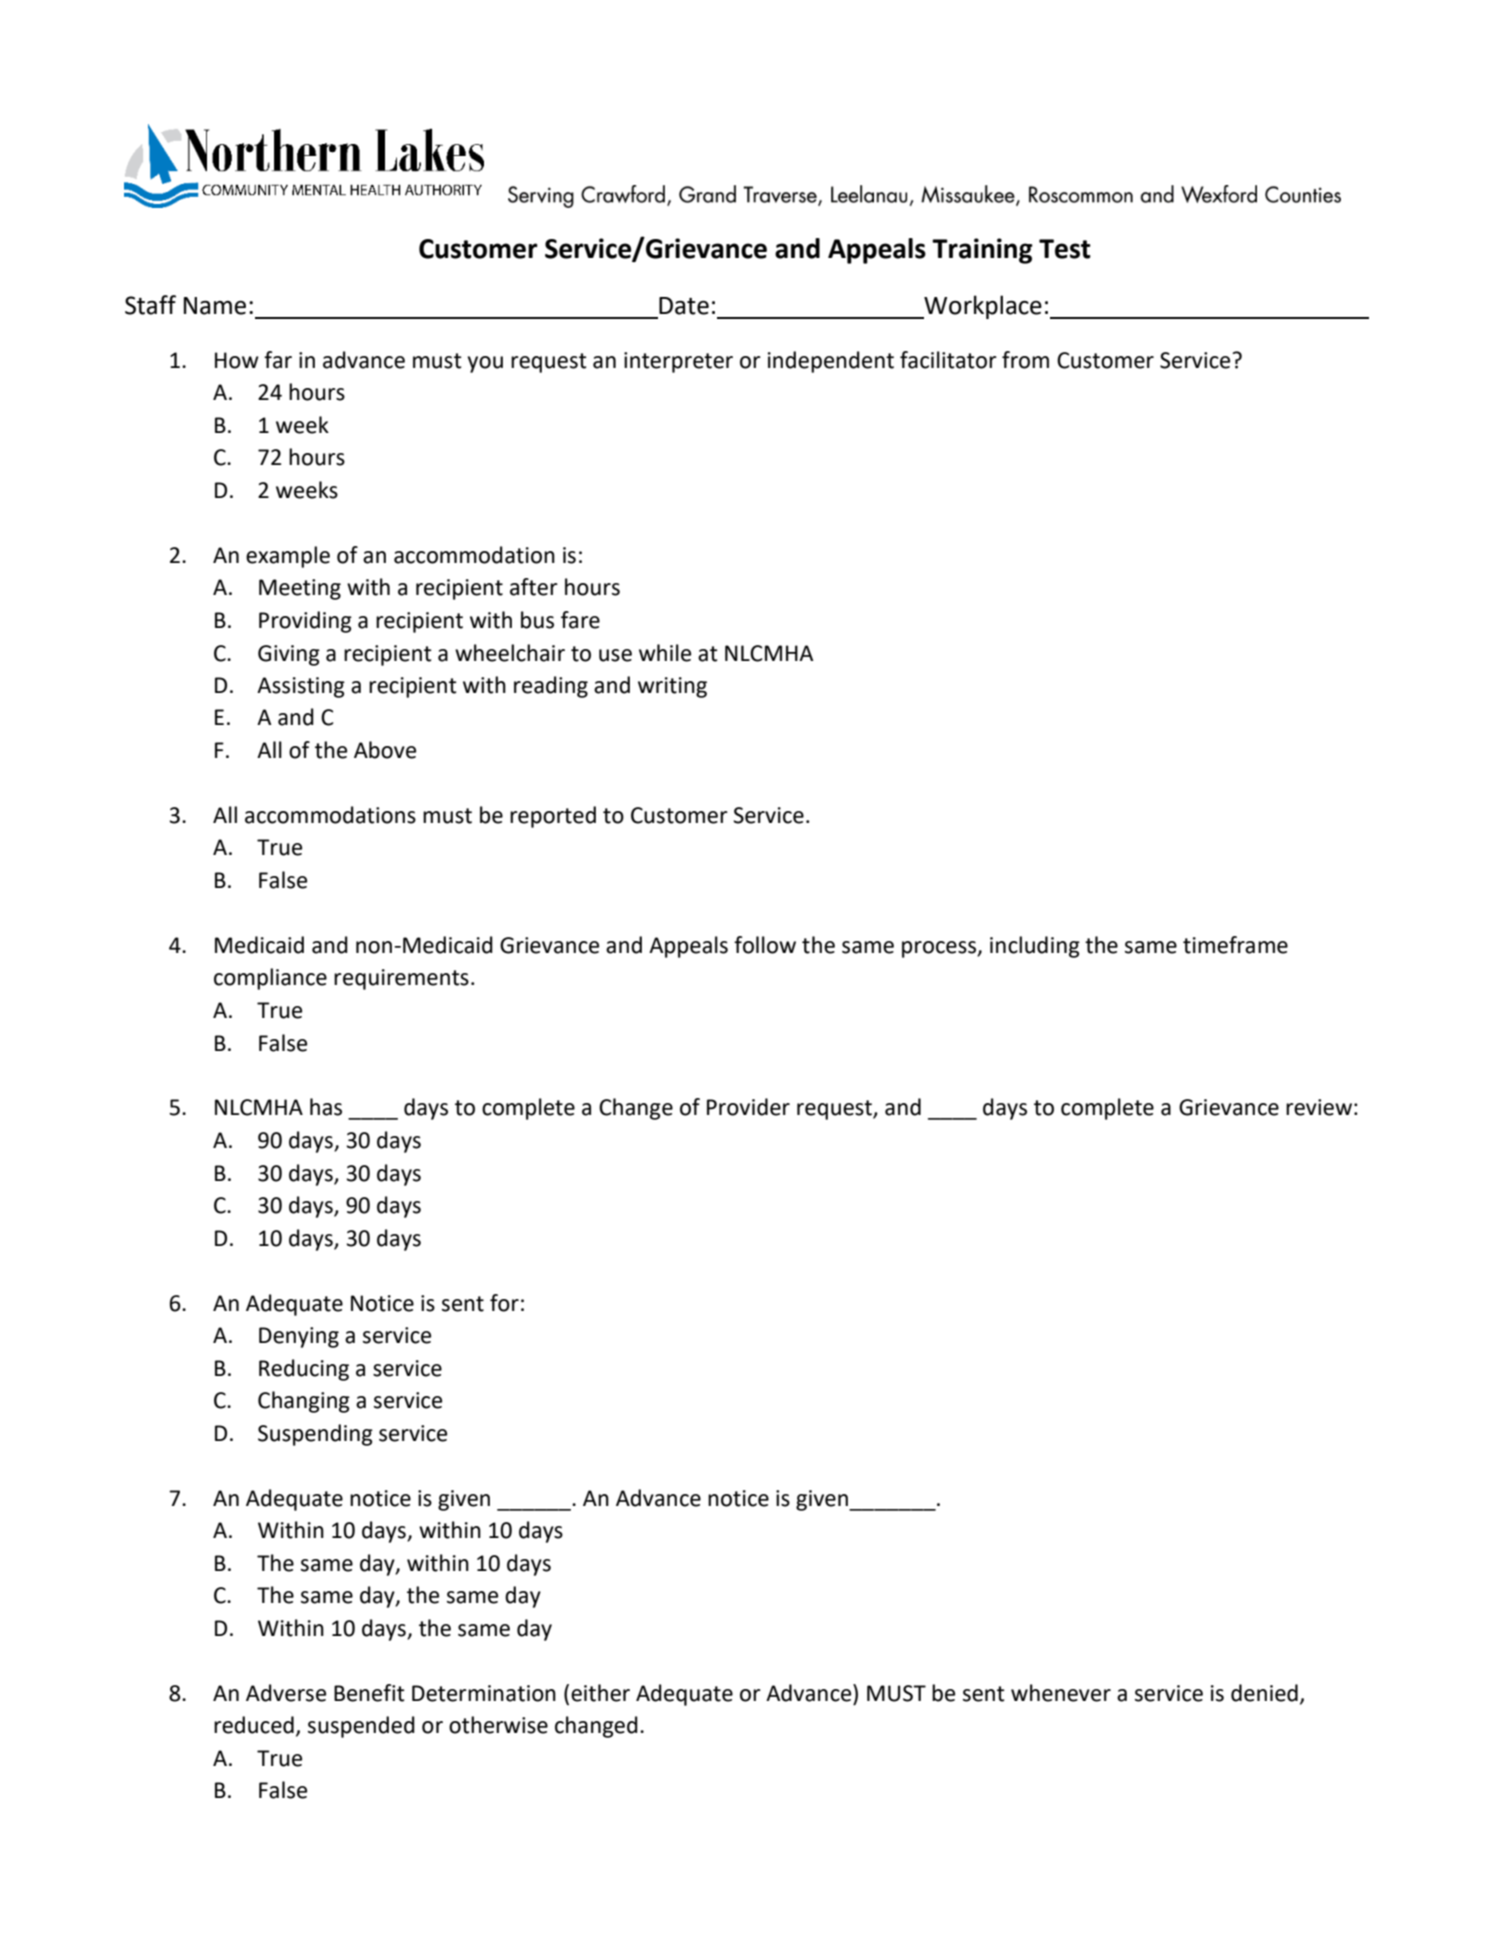 Image resolution: width=1510 pixels, height=1954 pixels. What do you see at coordinates (270, 979) in the screenshot?
I see `compliance` at bounding box center [270, 979].
